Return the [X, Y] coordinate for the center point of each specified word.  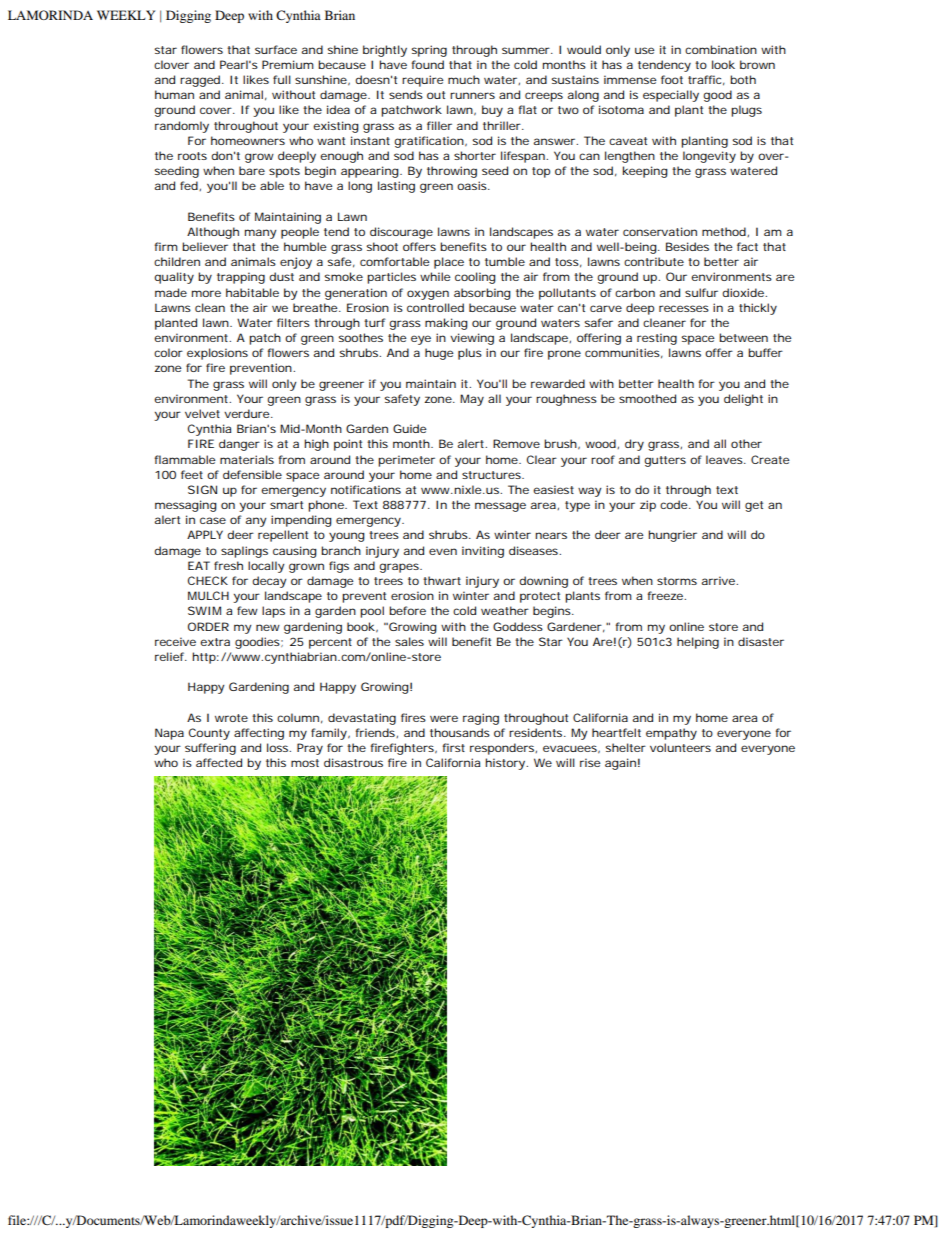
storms [677, 581]
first [454, 747]
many [261, 234]
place [449, 263]
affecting [259, 734]
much [464, 79]
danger [239, 445]
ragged [200, 81]
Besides [687, 246]
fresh [228, 565]
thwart [442, 580]
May [472, 400]
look [723, 64]
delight [743, 400]
